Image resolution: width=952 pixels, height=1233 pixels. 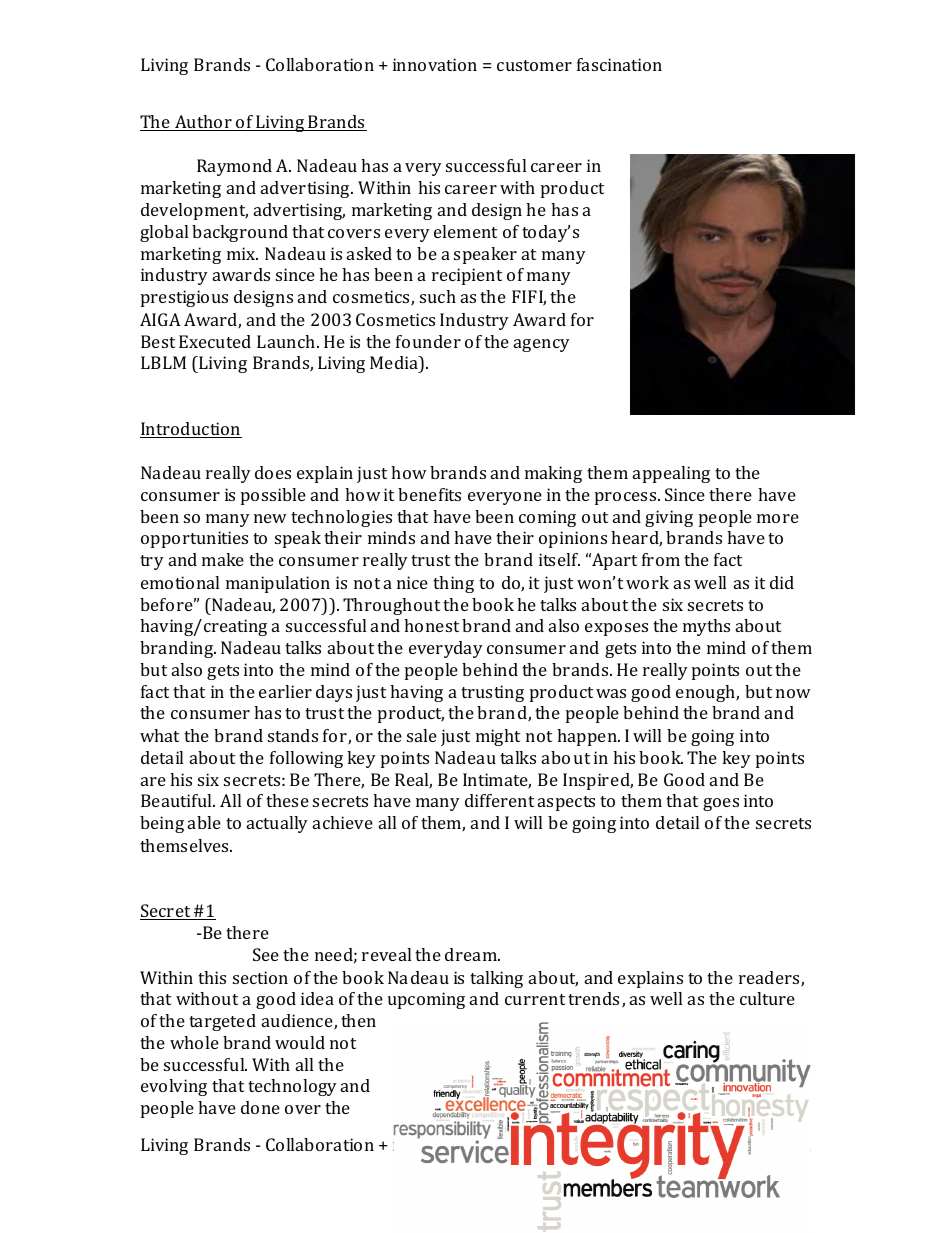 I want to click on done, so click(x=260, y=1107).
